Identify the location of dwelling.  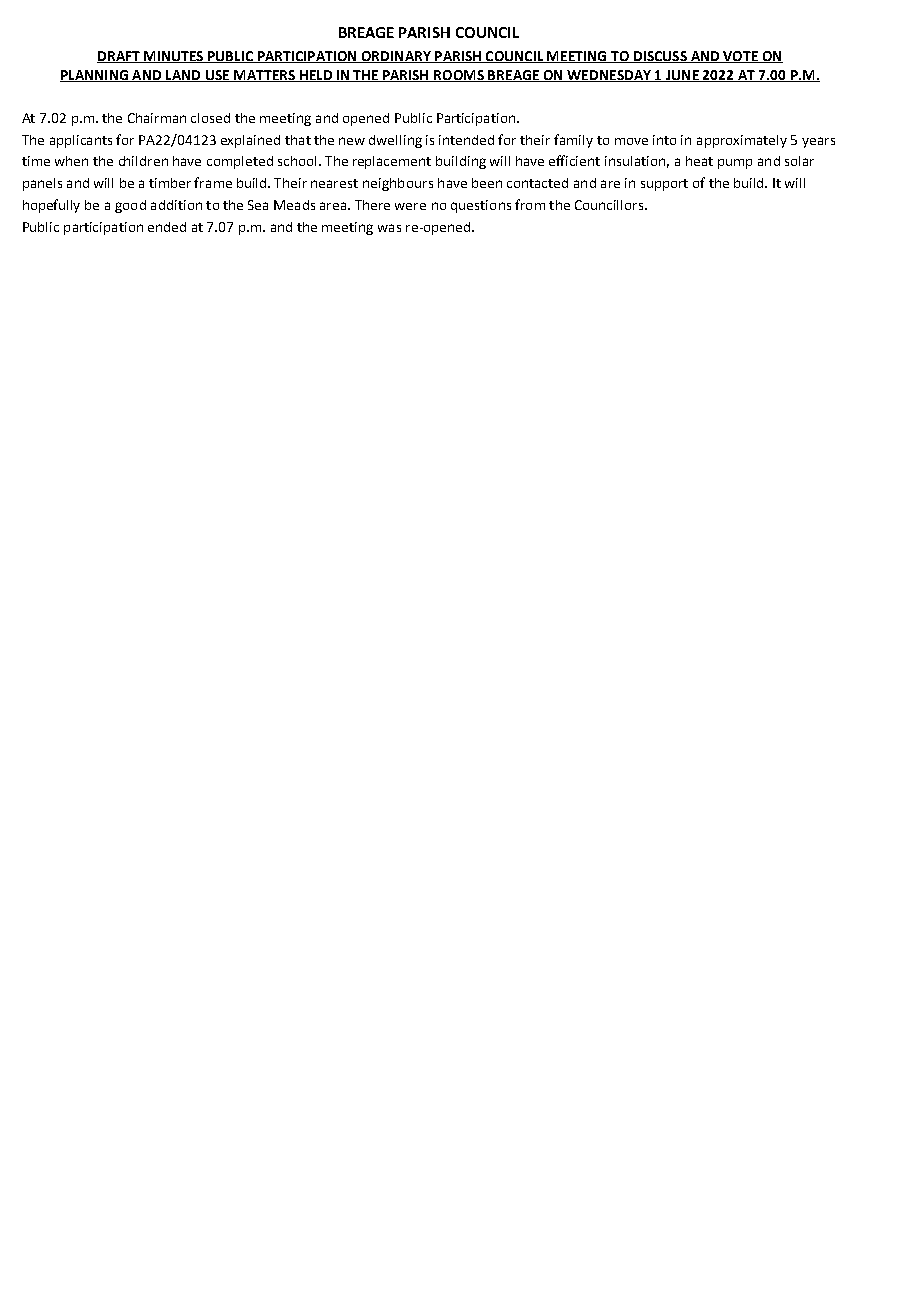
(395, 141).
